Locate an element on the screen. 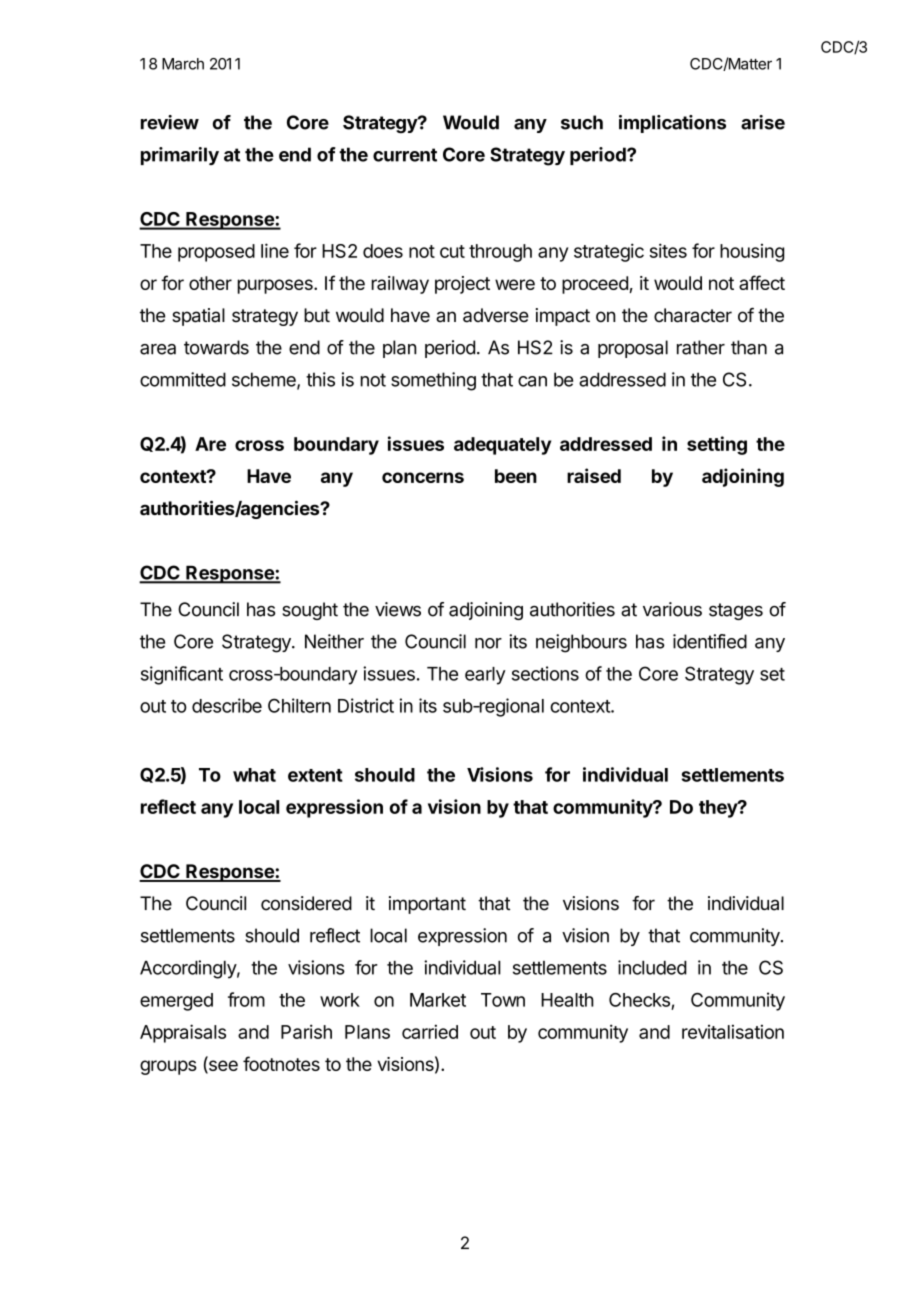 The height and width of the screenshot is (1308, 924). current is located at coordinates (405, 155).
